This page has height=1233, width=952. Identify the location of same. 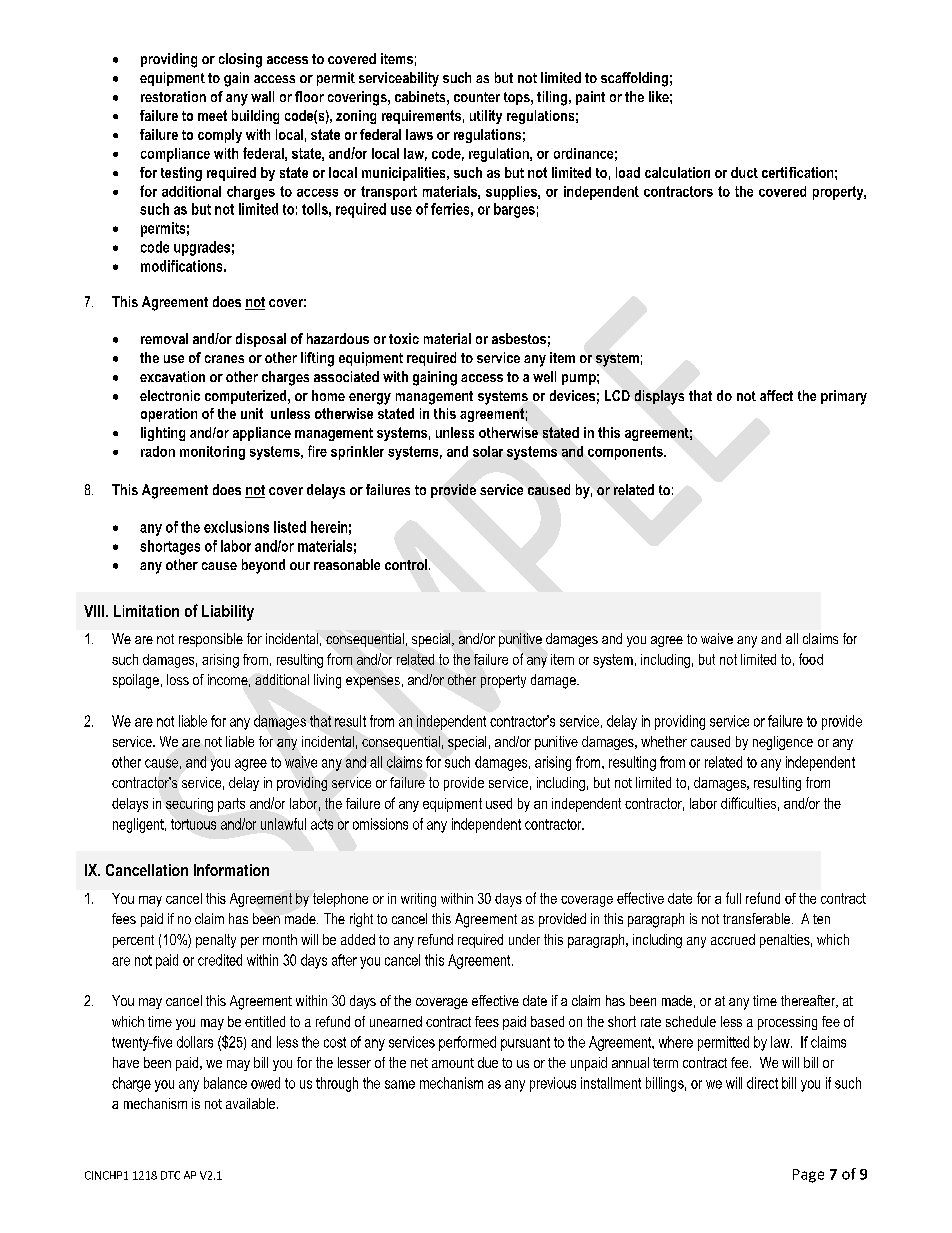
(400, 1084).
